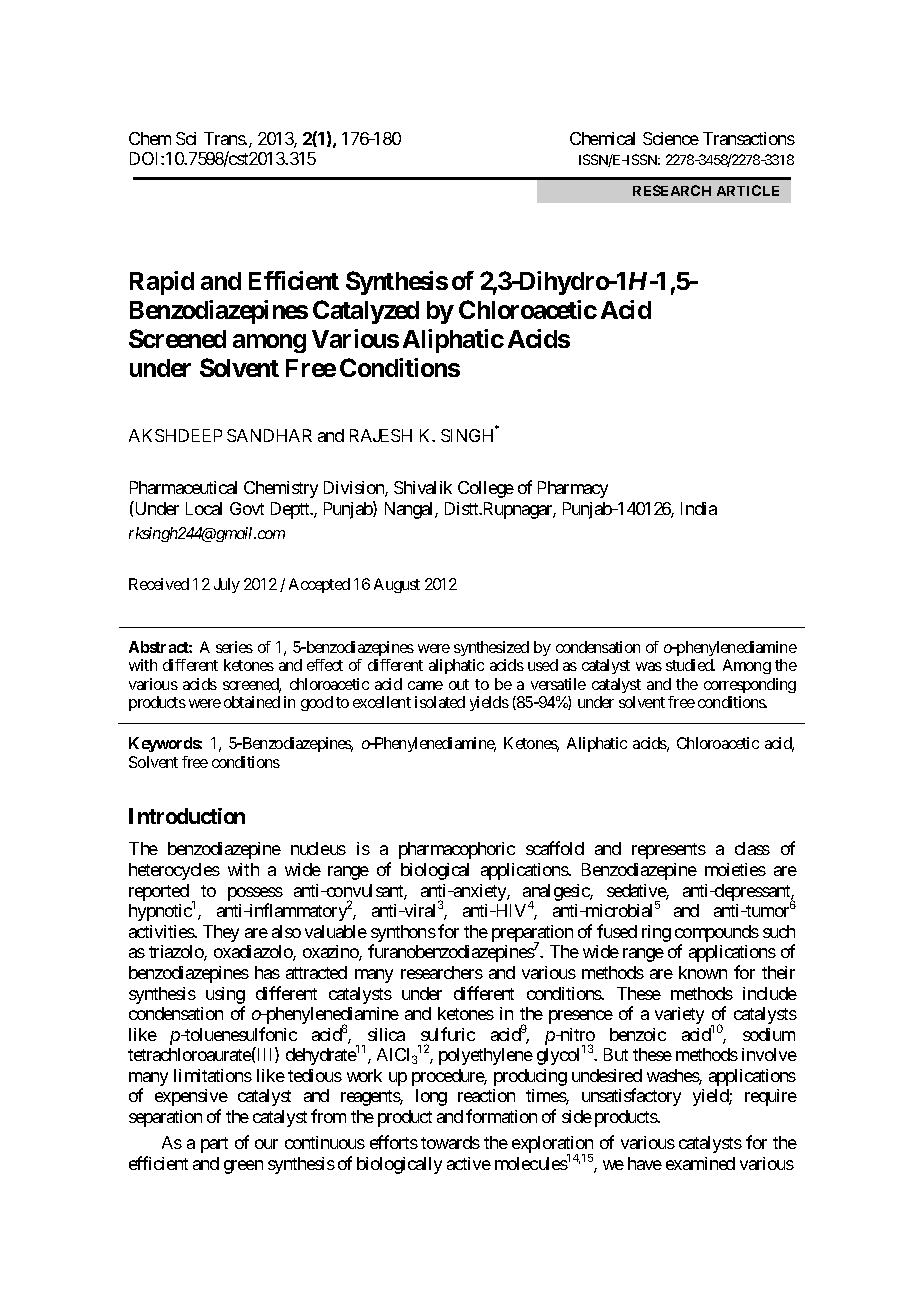  Describe the element at coordinates (690, 665) in the screenshot. I see `studied` at that location.
